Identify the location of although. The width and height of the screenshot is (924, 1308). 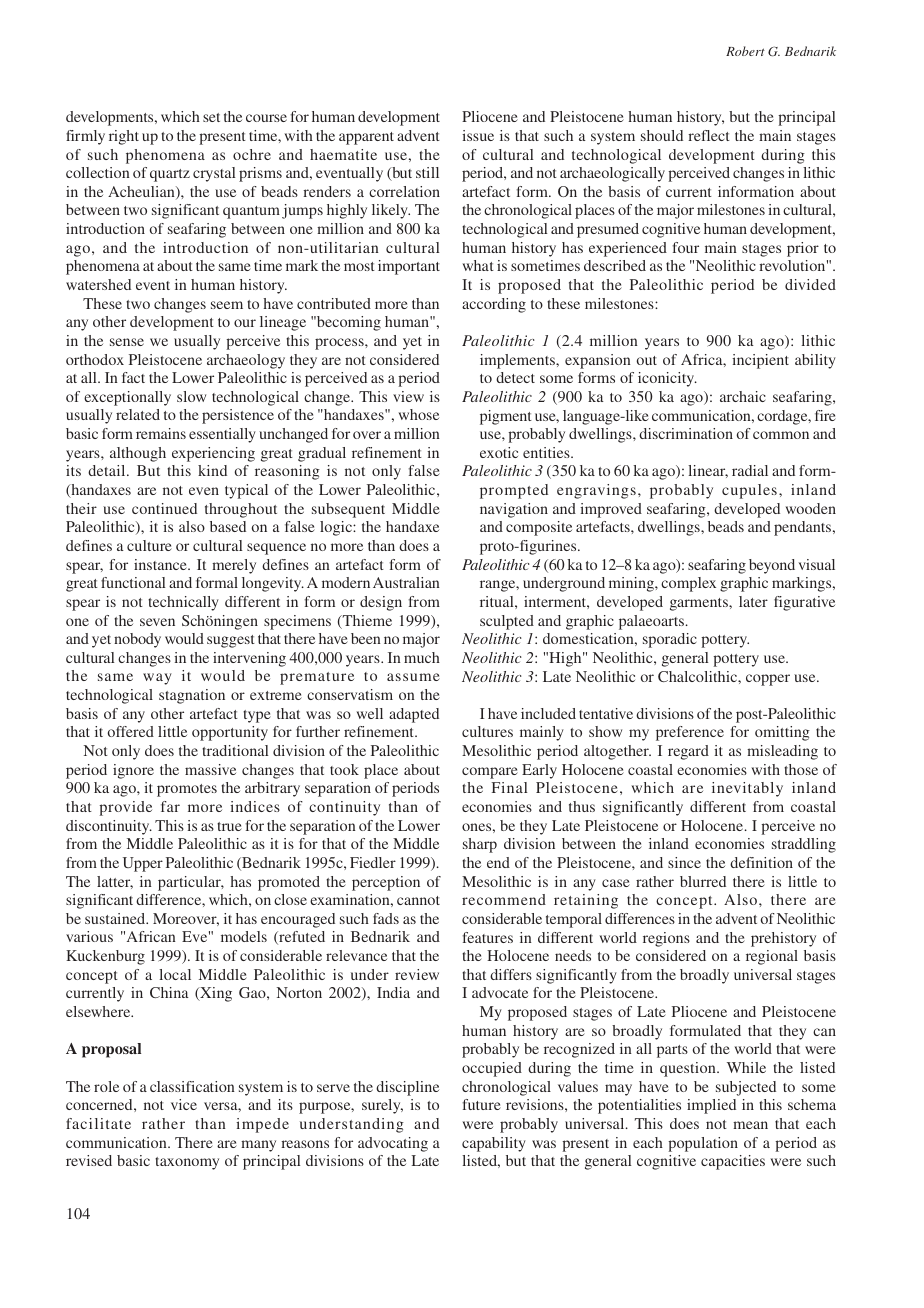
(138, 454).
